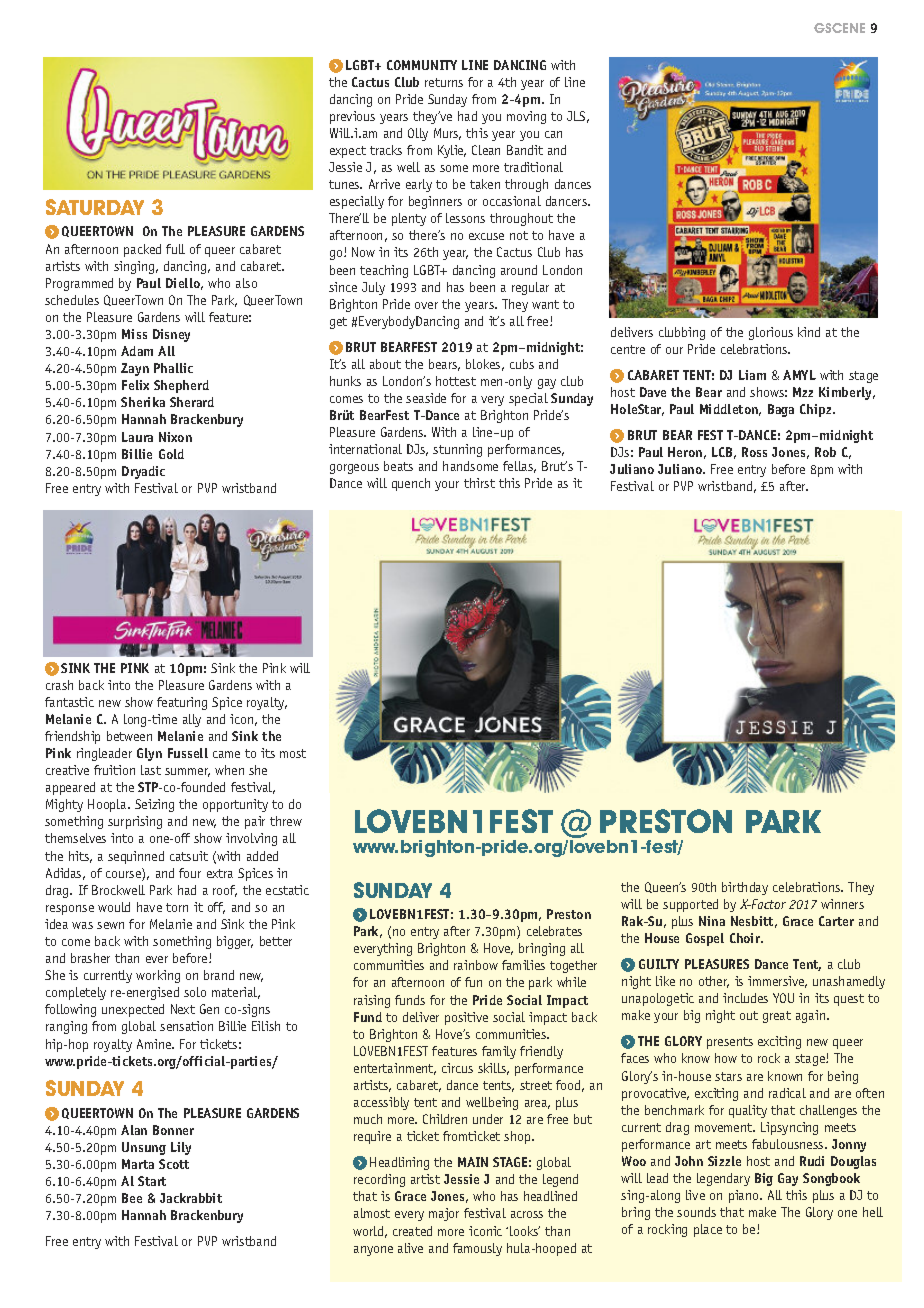 The image size is (924, 1308). I want to click on place, so click(708, 1230).
